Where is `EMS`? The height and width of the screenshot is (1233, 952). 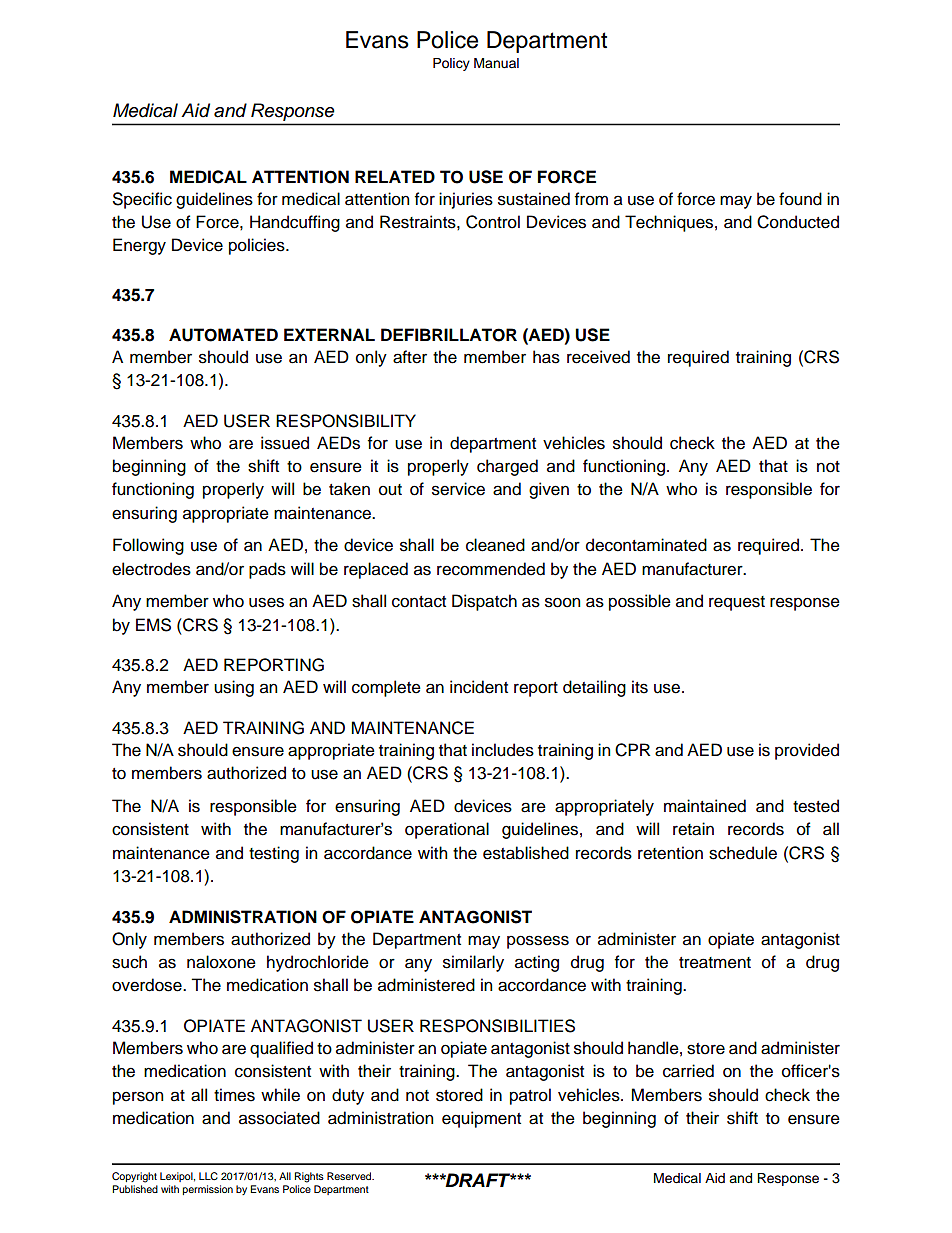 EMS is located at coordinates (153, 625).
